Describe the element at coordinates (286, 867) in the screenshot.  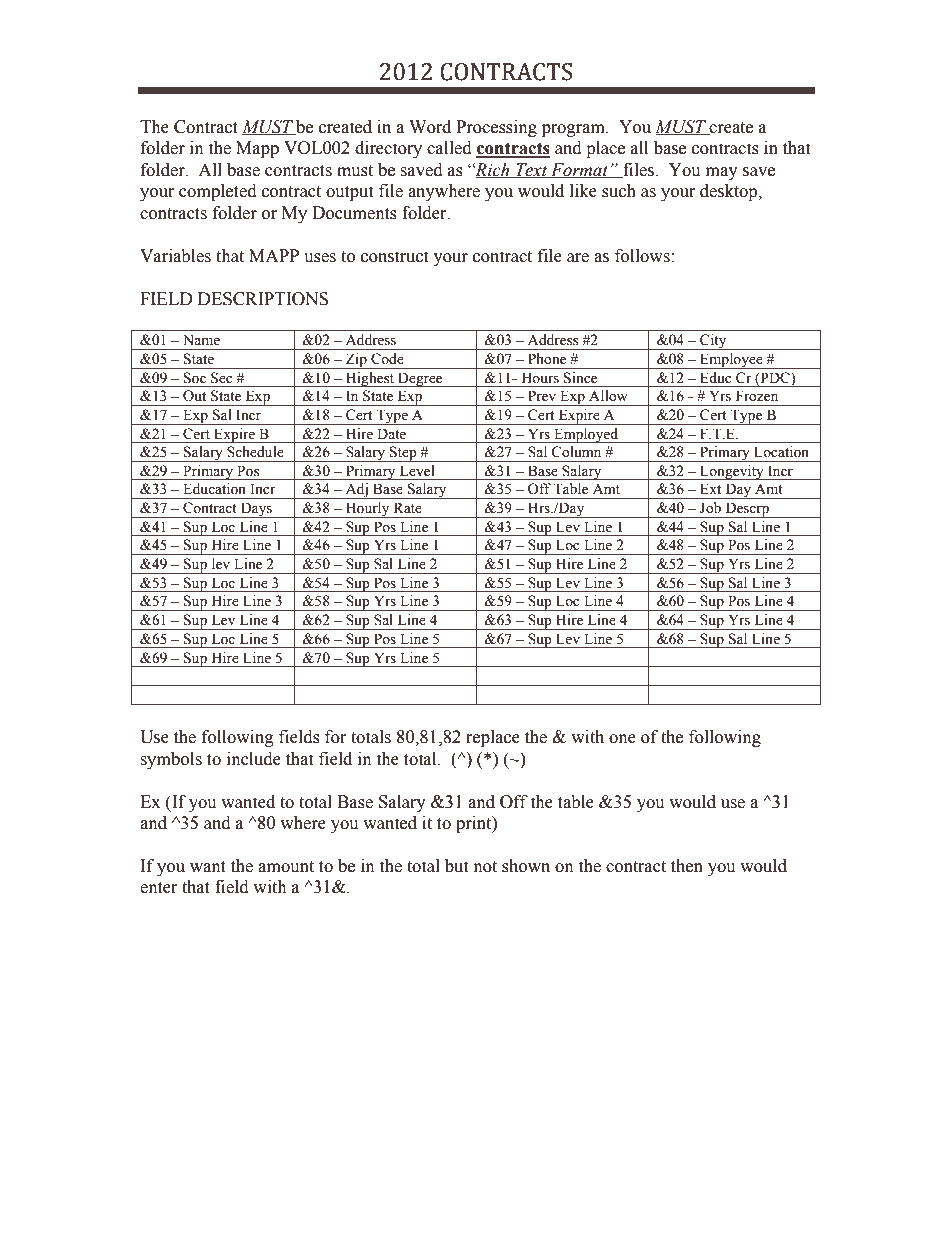
I see `amount` at that location.
